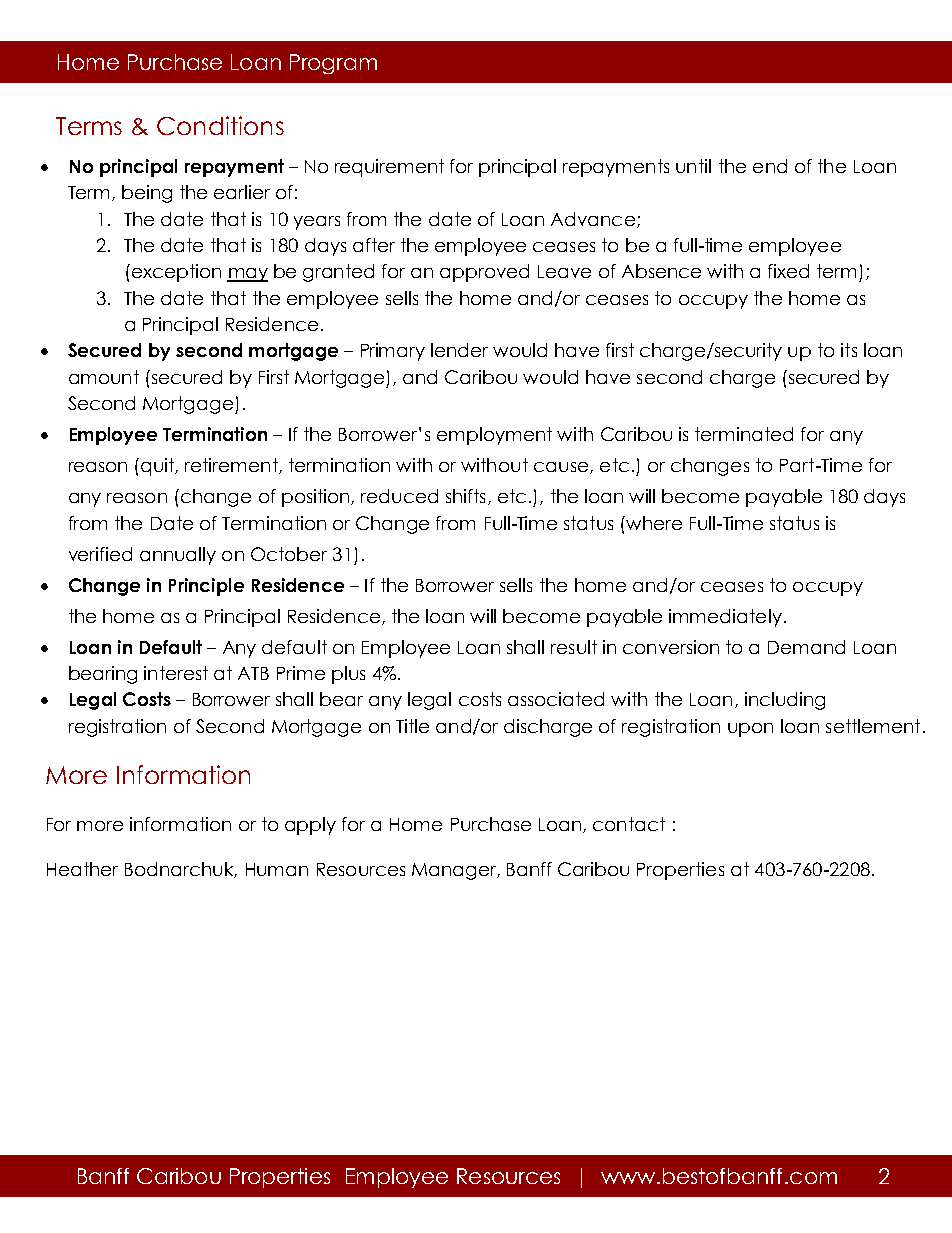  What do you see at coordinates (693, 166) in the screenshot?
I see `until` at bounding box center [693, 166].
